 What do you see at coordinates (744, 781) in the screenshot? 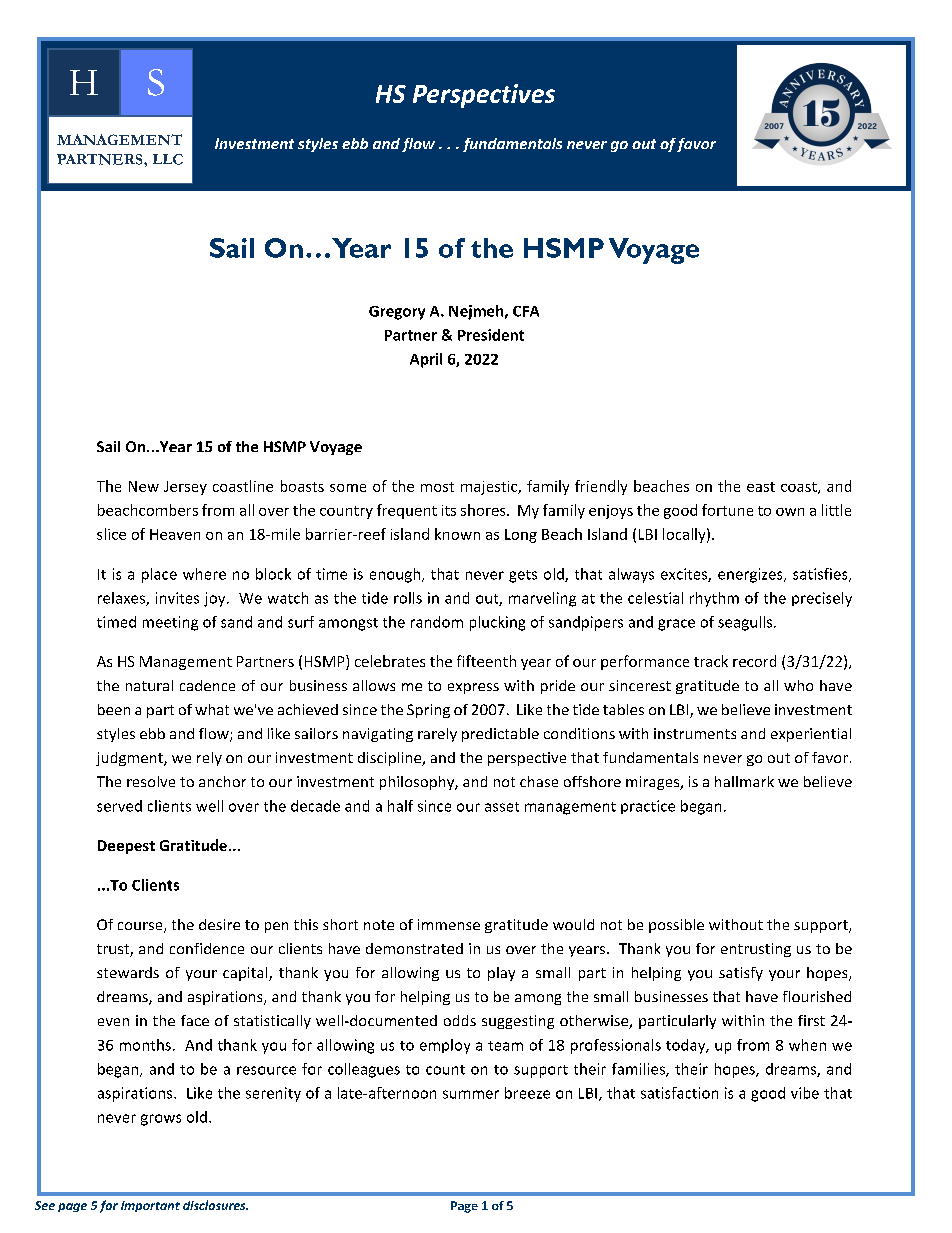
I see `hallmark` at bounding box center [744, 781].
